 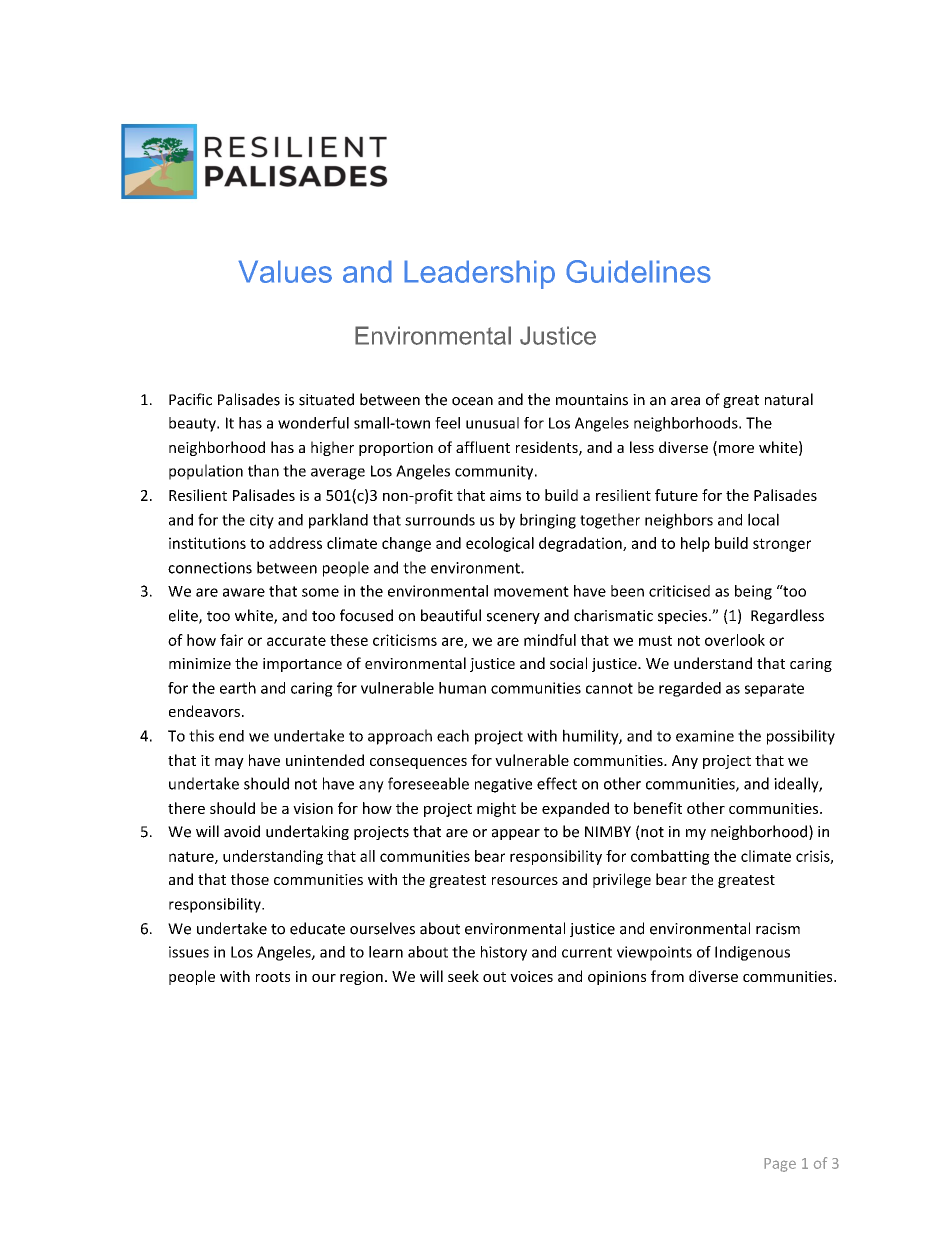 I want to click on Values, so click(x=285, y=271).
